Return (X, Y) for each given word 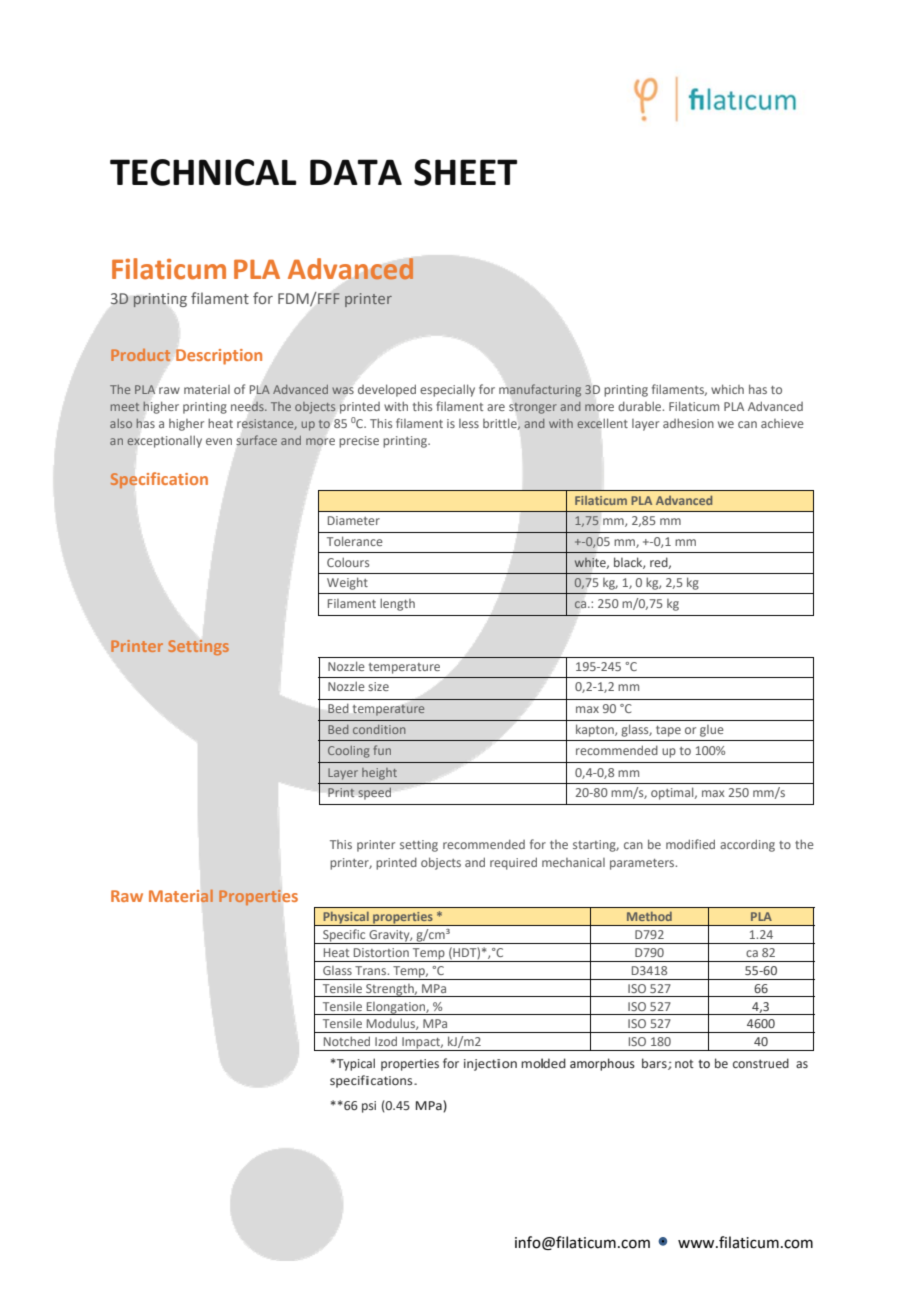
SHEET (465, 172)
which (727, 389)
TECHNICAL (203, 172)
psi (369, 1107)
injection (490, 1065)
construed (761, 1063)
